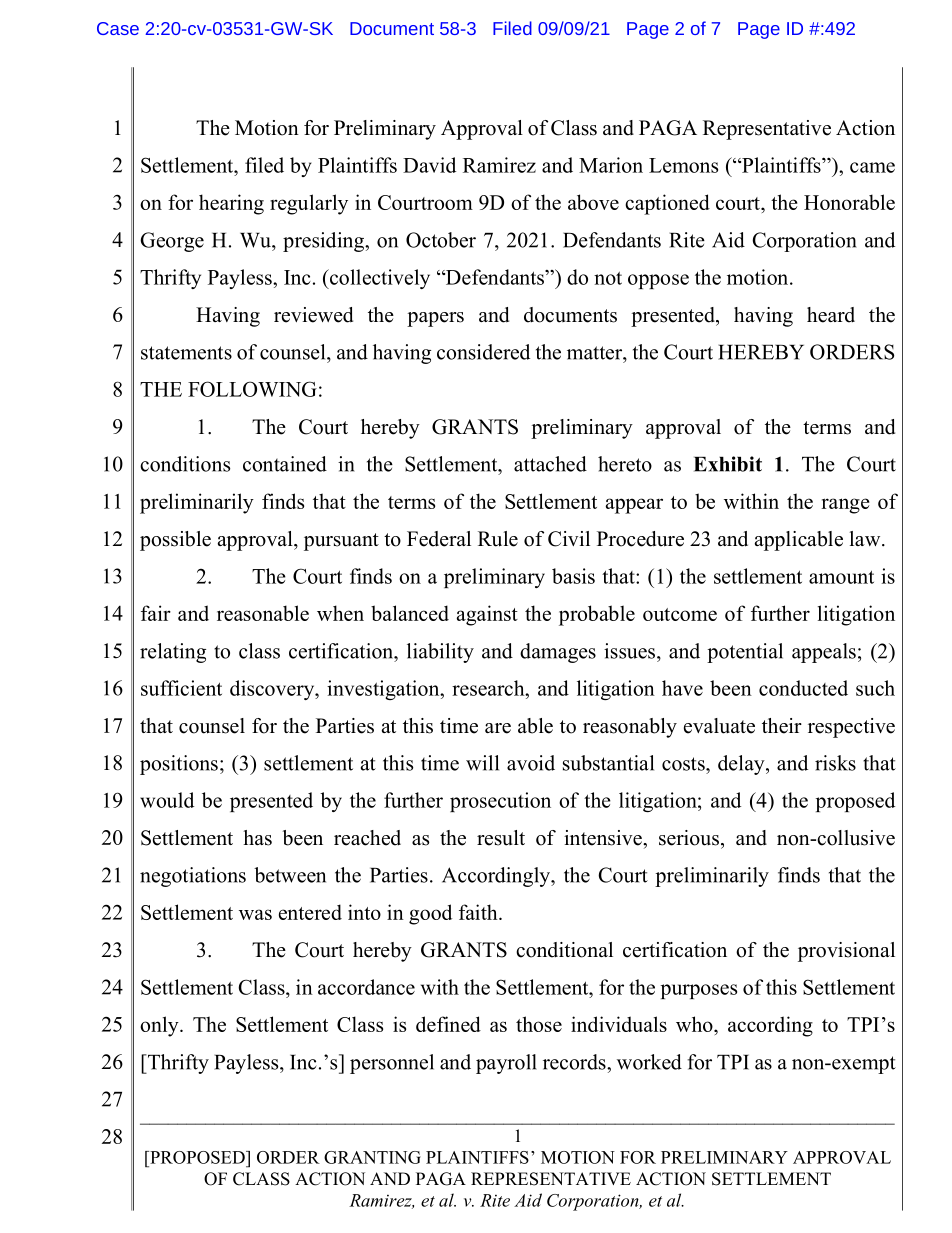 This page has width=952, height=1233. Describe the element at coordinates (831, 315) in the page. I see `heard` at that location.
